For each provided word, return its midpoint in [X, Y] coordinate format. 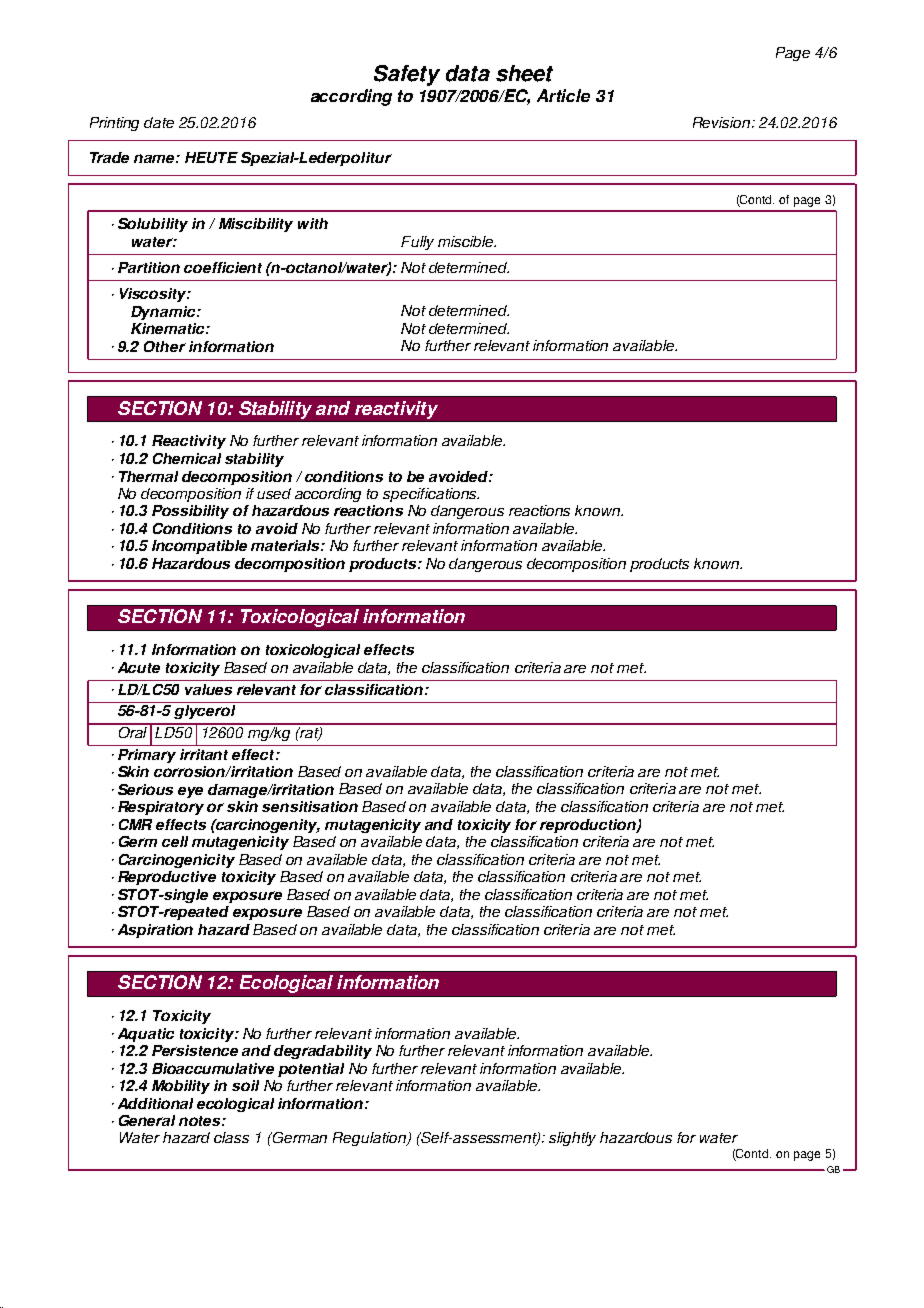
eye [190, 792]
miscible [467, 241]
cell [175, 841]
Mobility [181, 1087]
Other [165, 346]
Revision [723, 122]
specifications [431, 495]
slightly [572, 1139]
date [159, 122]
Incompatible [199, 547]
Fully [417, 243]
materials [286, 545]
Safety [407, 75]
